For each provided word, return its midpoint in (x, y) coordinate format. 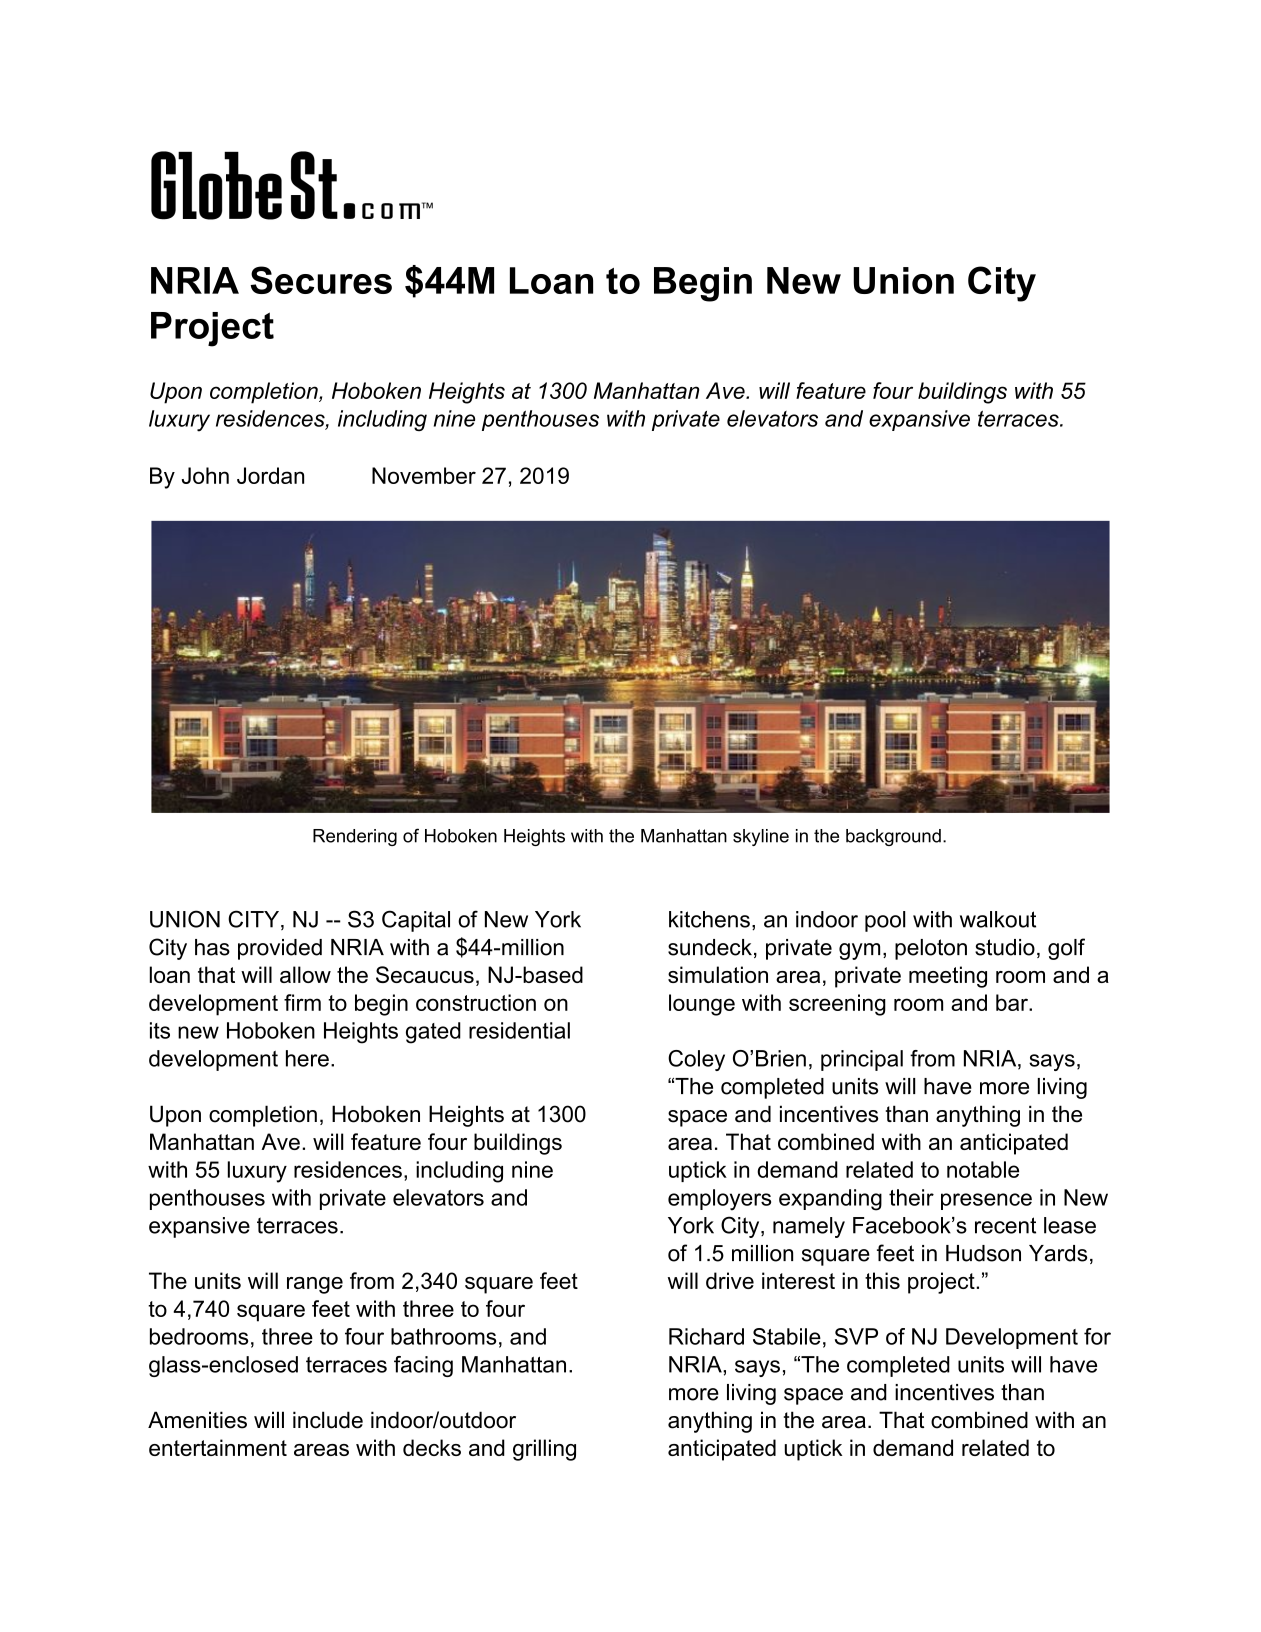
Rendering (355, 837)
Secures (321, 280)
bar (1013, 1002)
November (424, 475)
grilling (544, 1450)
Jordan (270, 475)
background (893, 837)
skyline (761, 837)
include (328, 1420)
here (307, 1058)
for (1097, 1336)
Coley (696, 1060)
